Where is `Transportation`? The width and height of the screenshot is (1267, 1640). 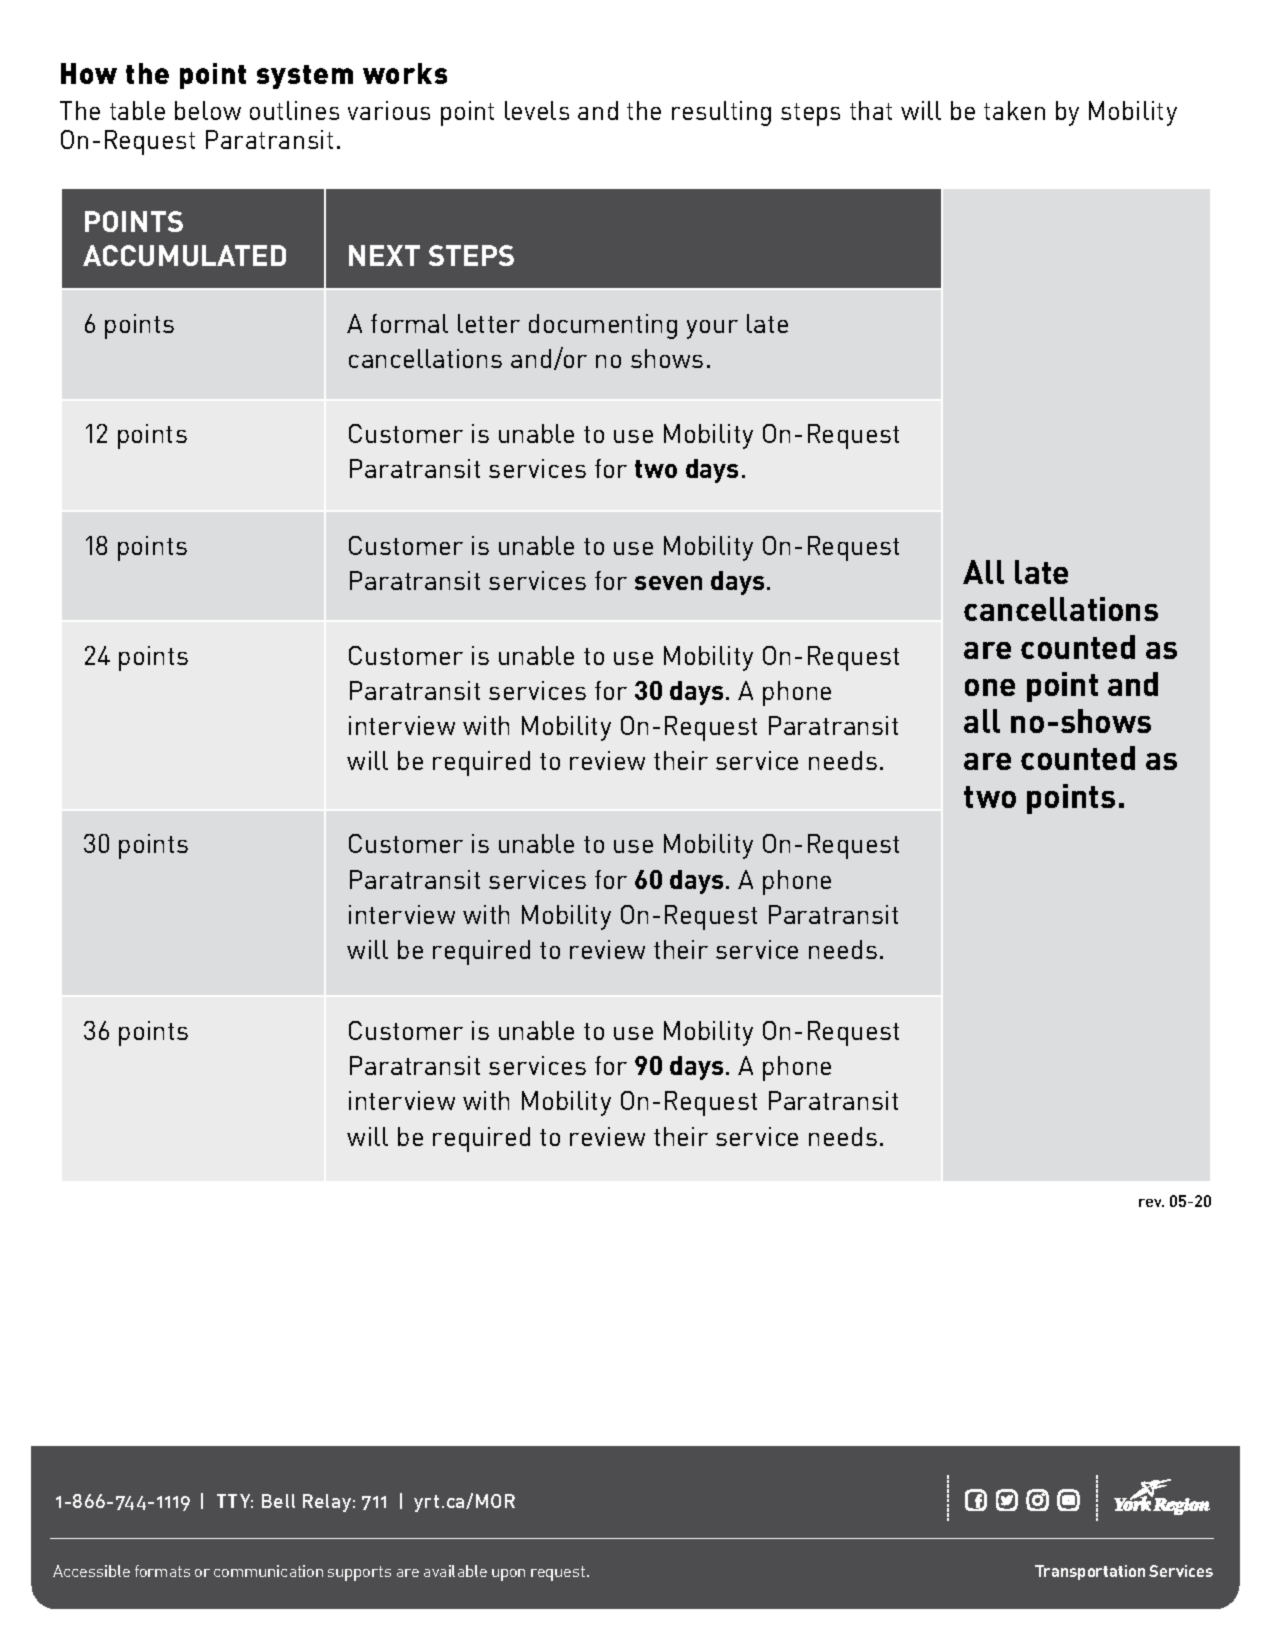
Transportation is located at coordinates (1090, 1572).
